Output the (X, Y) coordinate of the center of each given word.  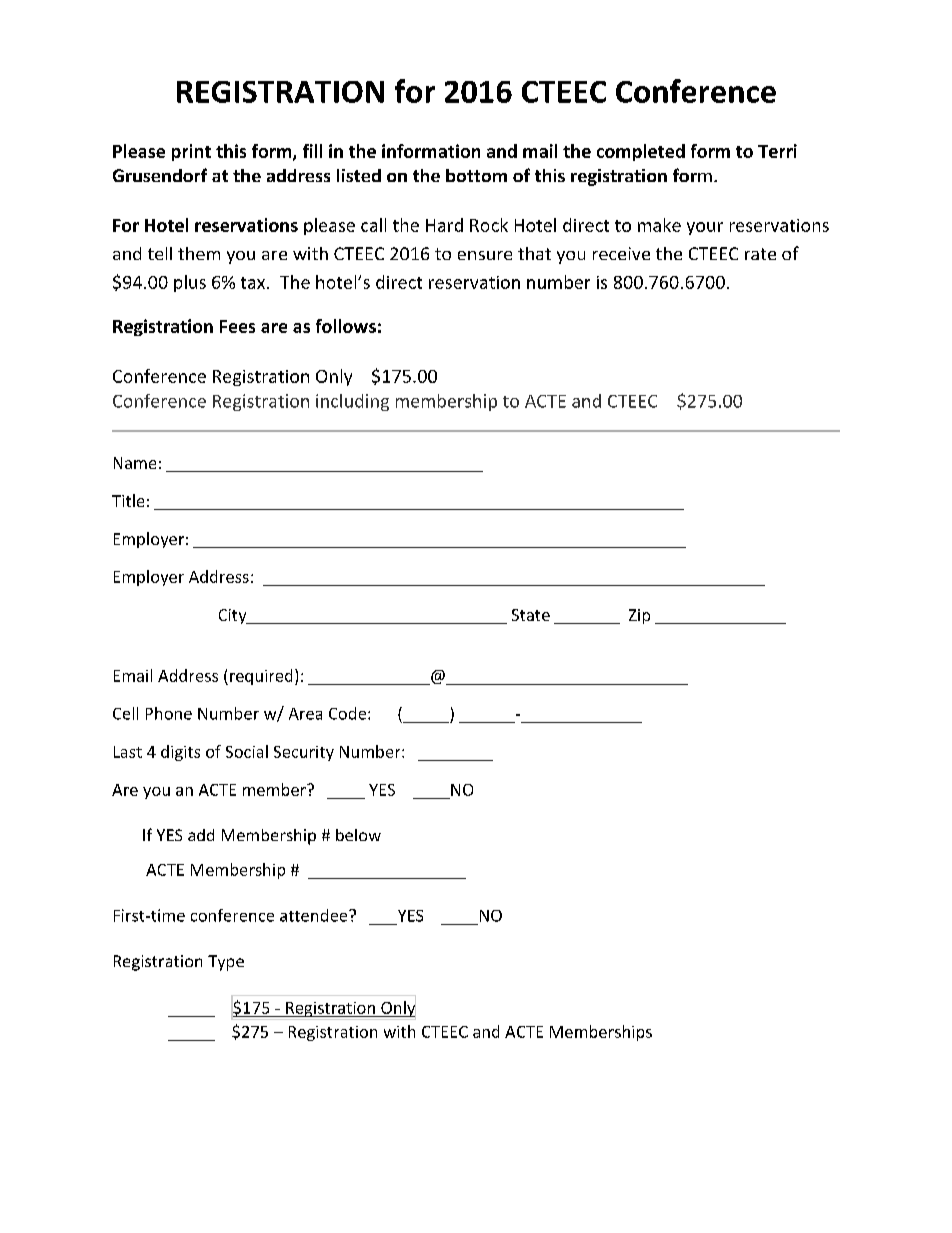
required (261, 677)
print (191, 152)
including (352, 402)
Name (135, 463)
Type (226, 963)
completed (641, 152)
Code (349, 713)
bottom (476, 175)
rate (760, 254)
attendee (315, 915)
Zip (639, 616)
